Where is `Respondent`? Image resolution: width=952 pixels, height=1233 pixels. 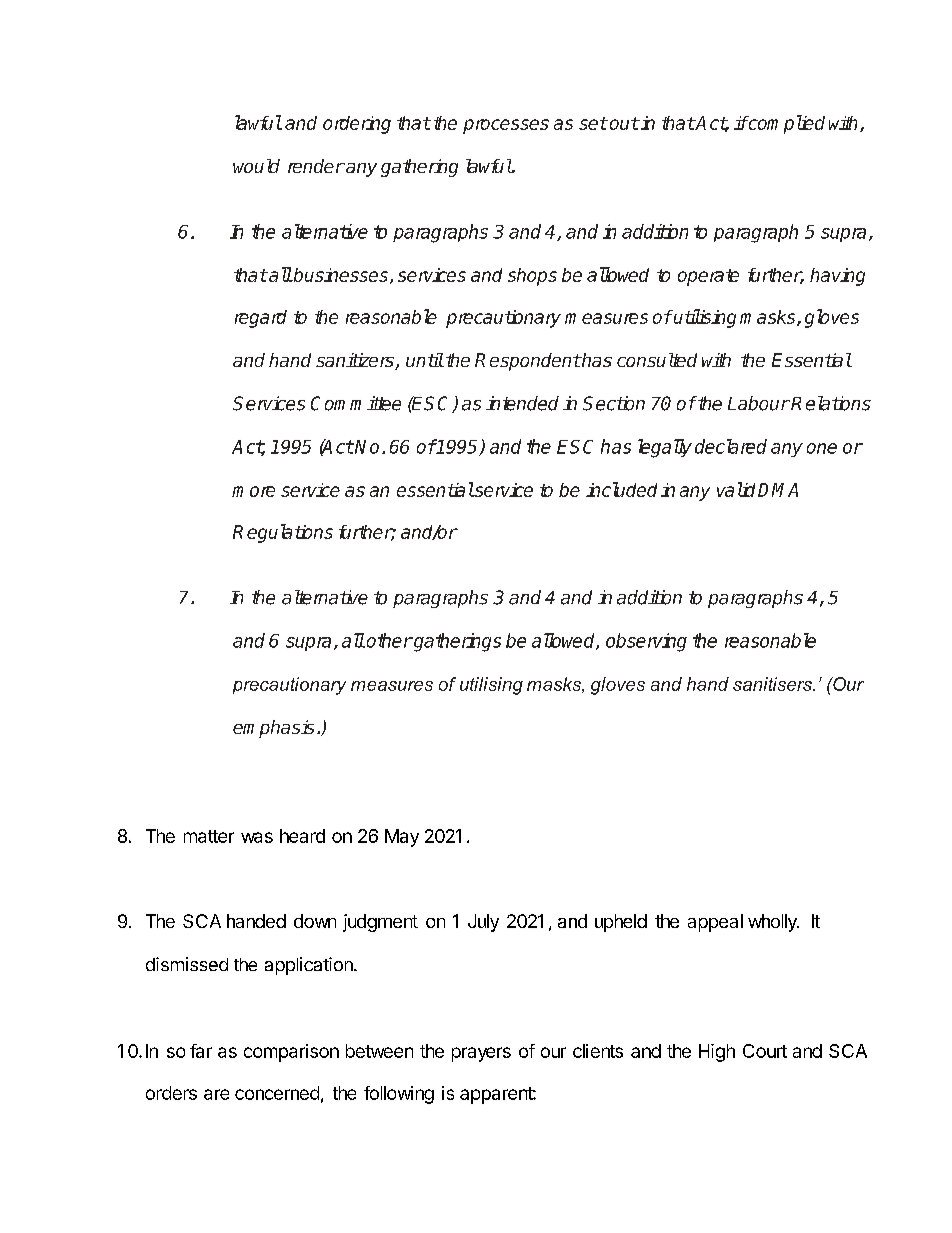
Respondent is located at coordinates (528, 362).
